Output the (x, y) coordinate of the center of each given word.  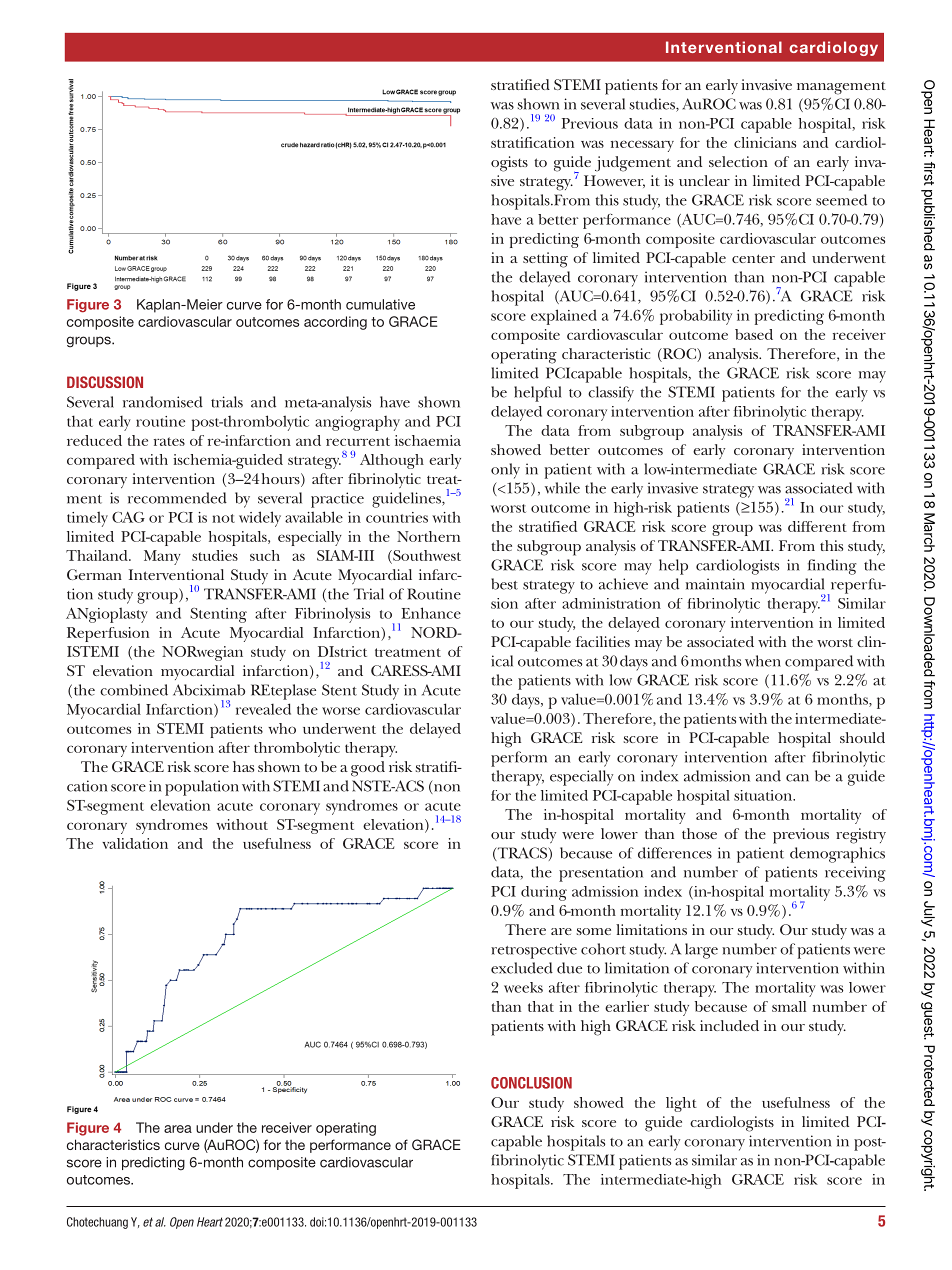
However (614, 181)
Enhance (431, 613)
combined (134, 690)
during (544, 893)
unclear (704, 180)
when (763, 661)
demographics (837, 855)
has (243, 766)
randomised (163, 402)
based (754, 334)
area (178, 1129)
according (335, 323)
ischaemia (428, 440)
